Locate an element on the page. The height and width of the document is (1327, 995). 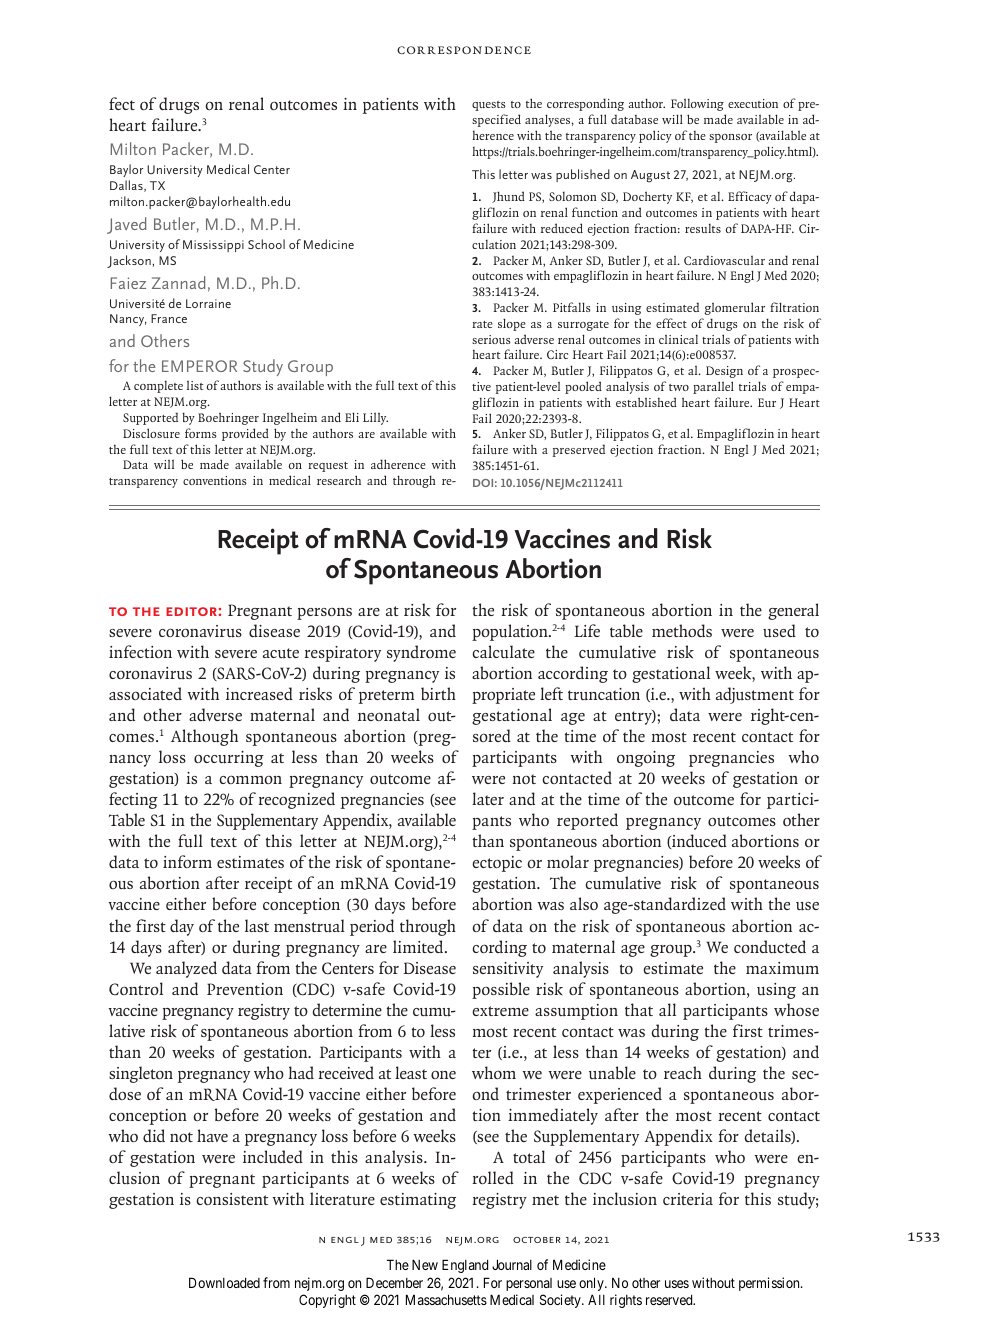
Lilly is located at coordinates (375, 419).
